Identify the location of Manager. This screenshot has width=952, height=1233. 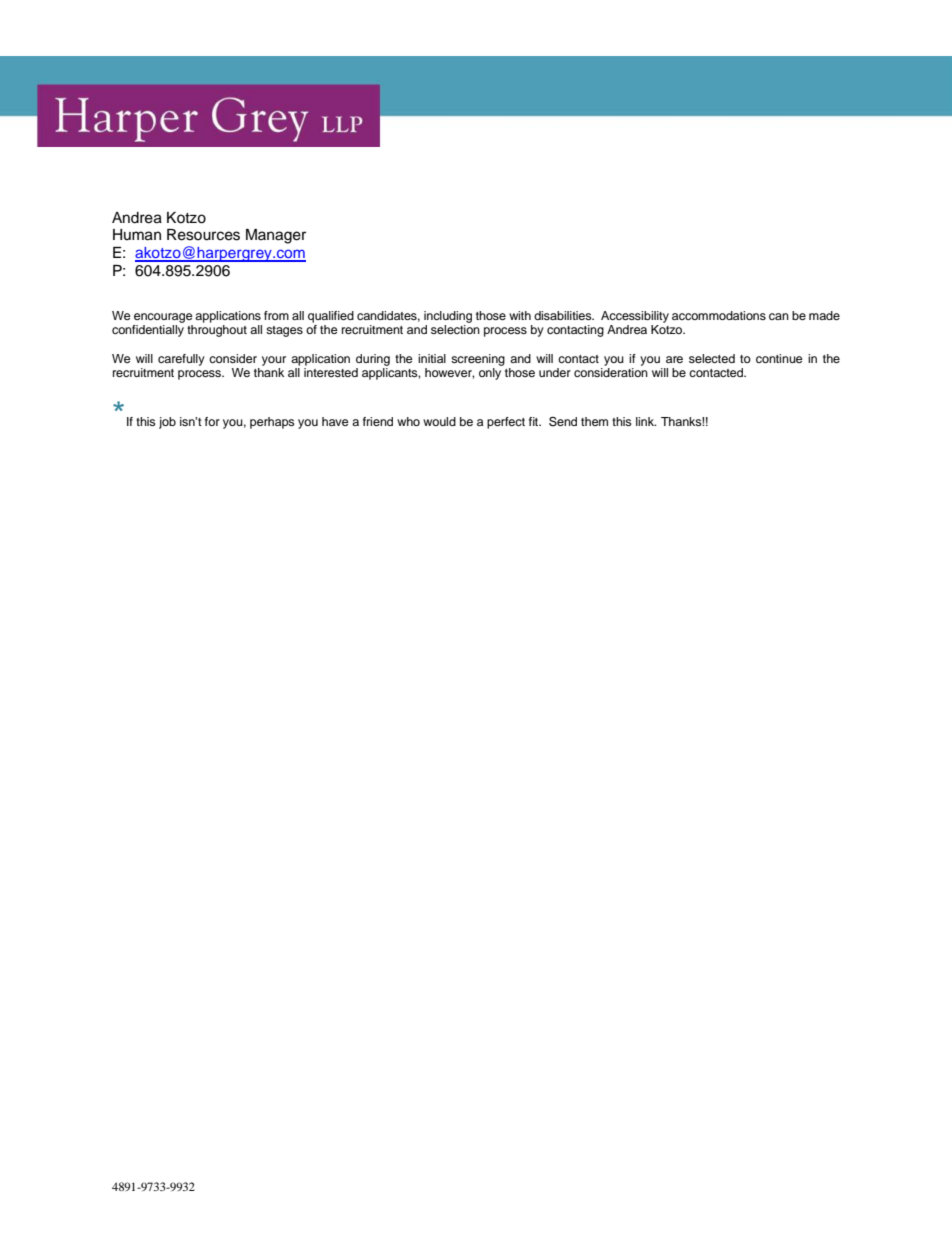
(276, 236).
